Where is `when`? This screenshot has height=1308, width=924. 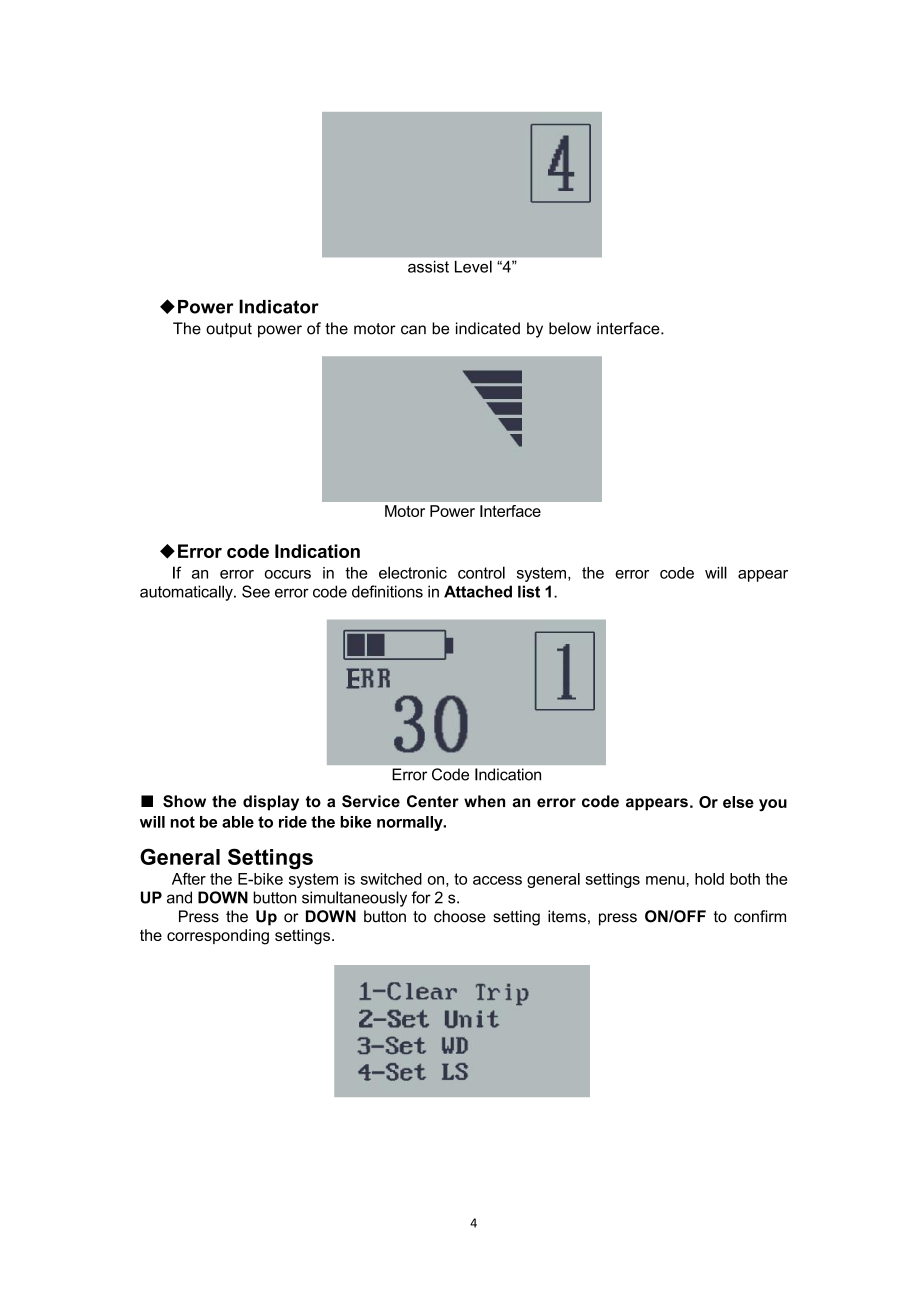 when is located at coordinates (484, 801).
